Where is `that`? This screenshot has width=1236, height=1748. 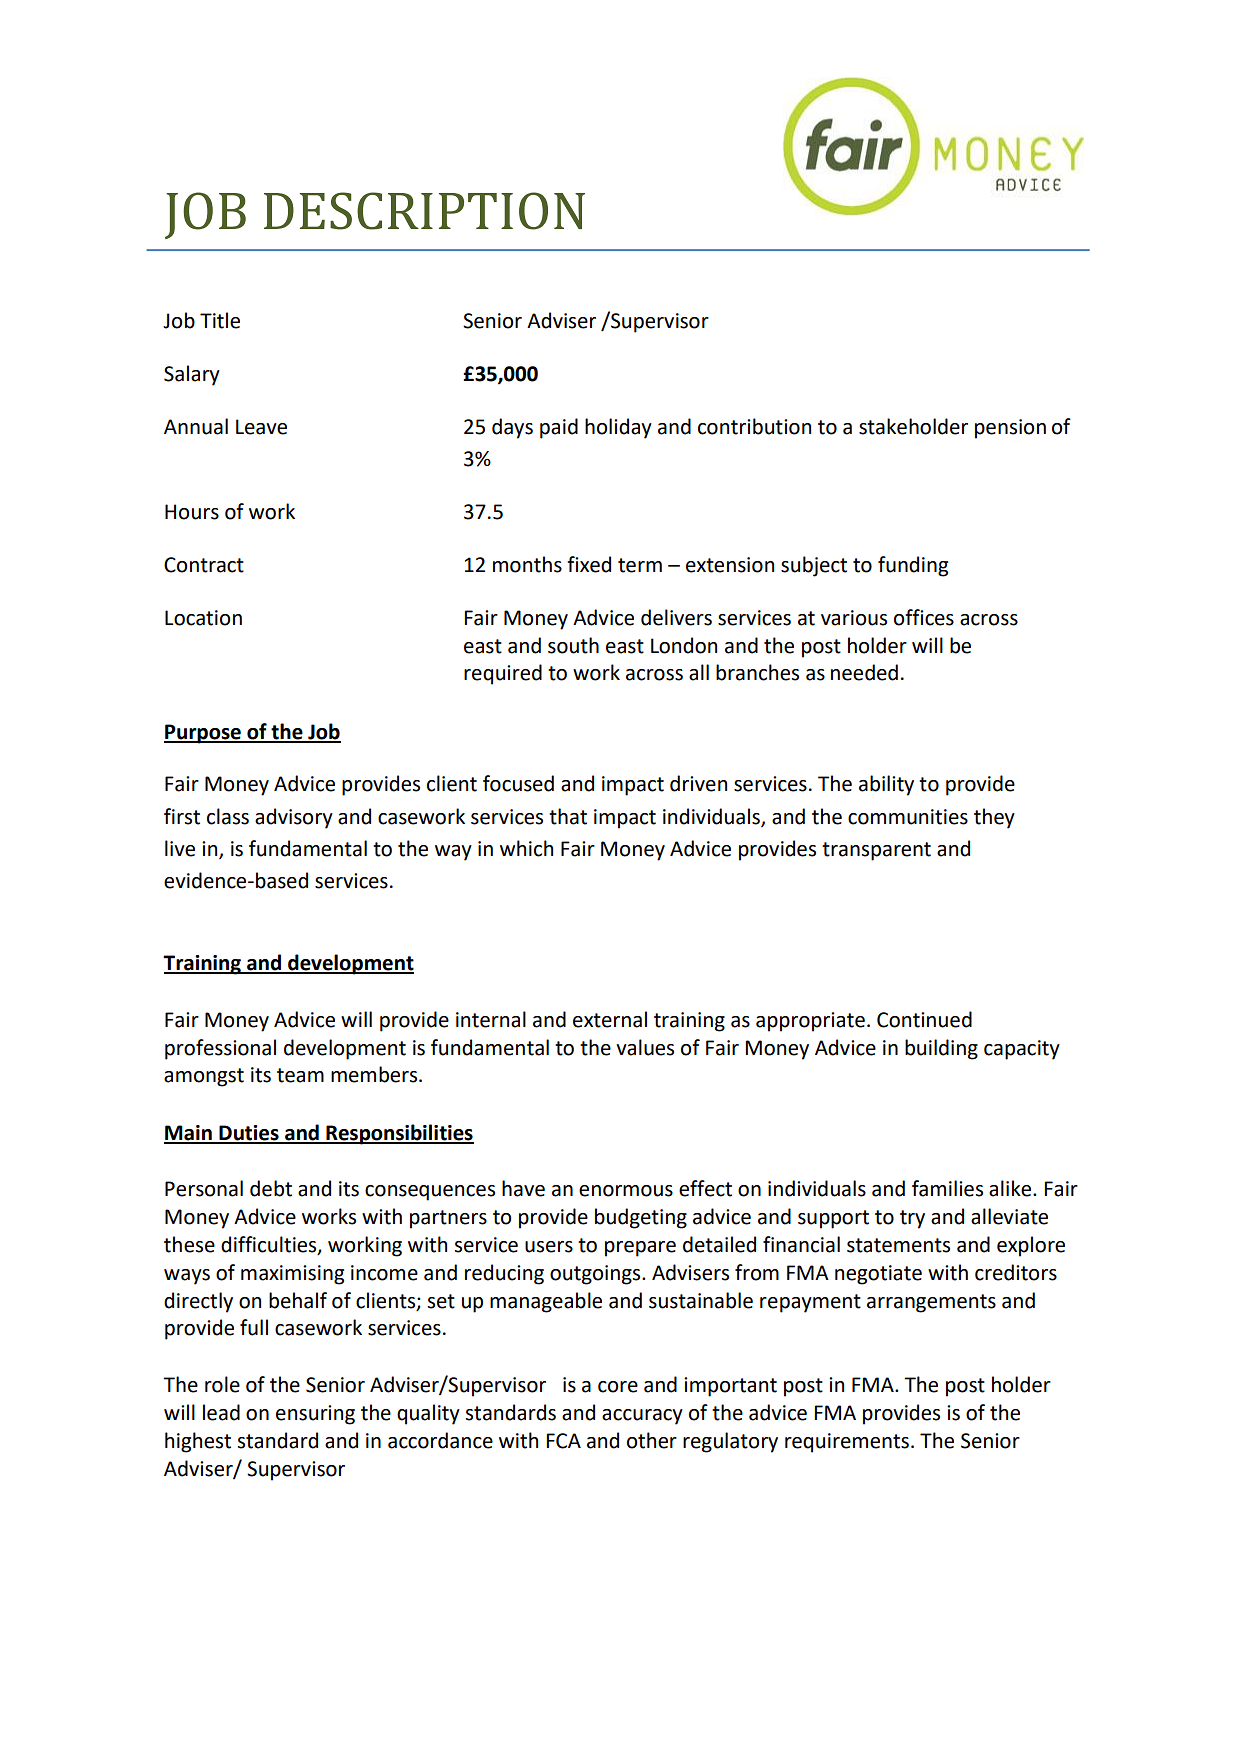 that is located at coordinates (568, 816).
